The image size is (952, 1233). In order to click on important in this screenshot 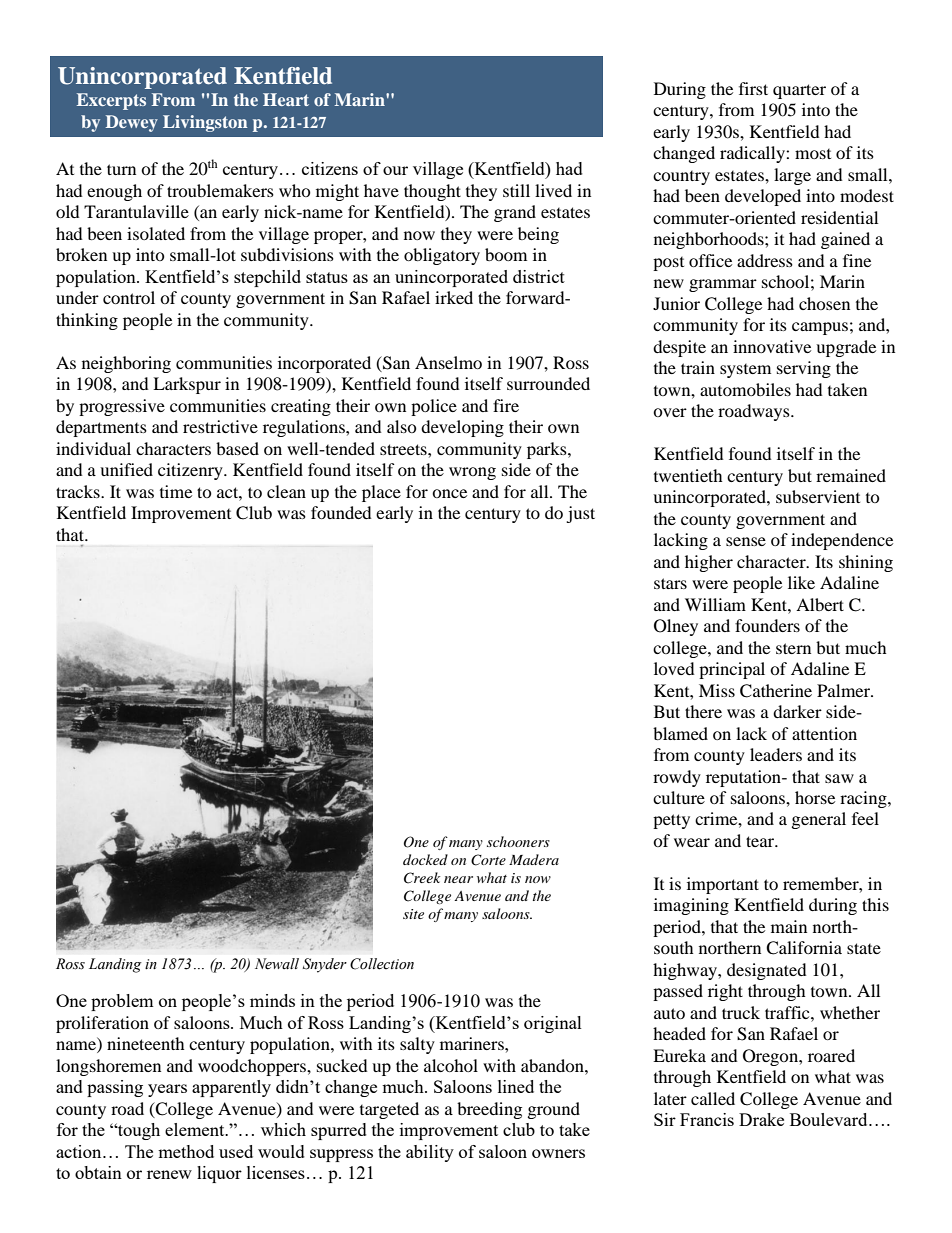, I will do `click(723, 885)`.
